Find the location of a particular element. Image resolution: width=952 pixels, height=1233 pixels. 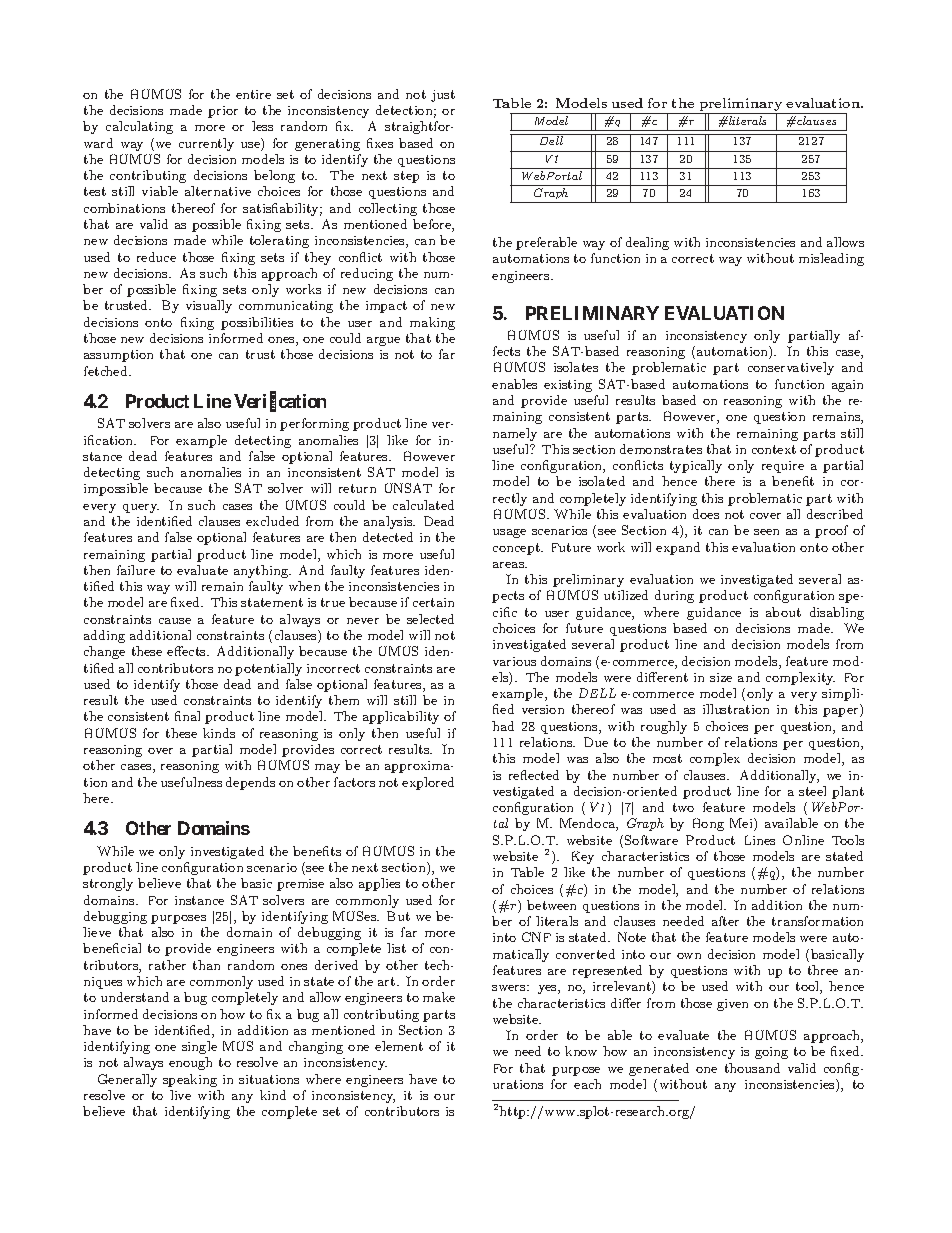

thousand is located at coordinates (752, 1068).
